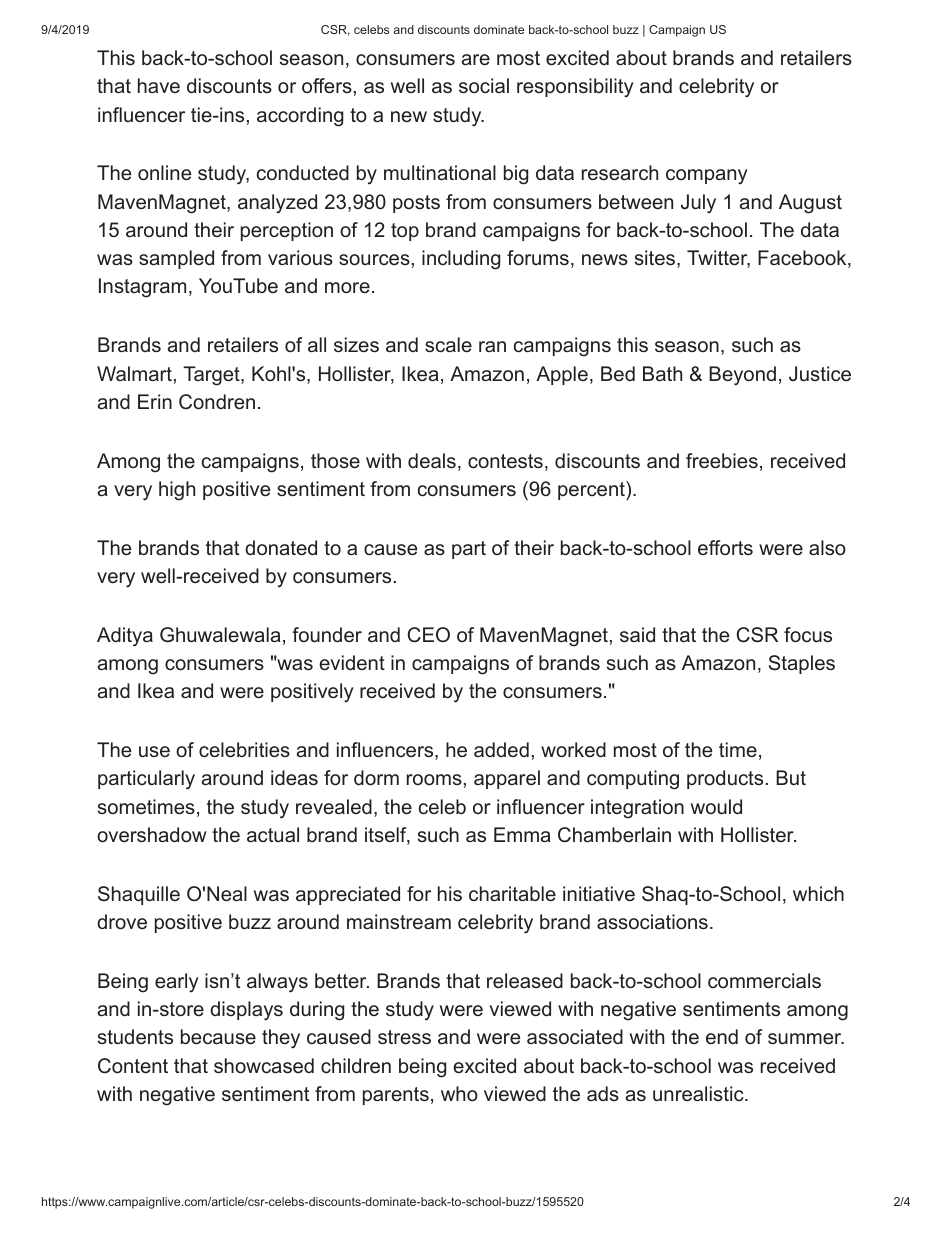 The image size is (952, 1233). I want to click on CEO, so click(429, 635).
